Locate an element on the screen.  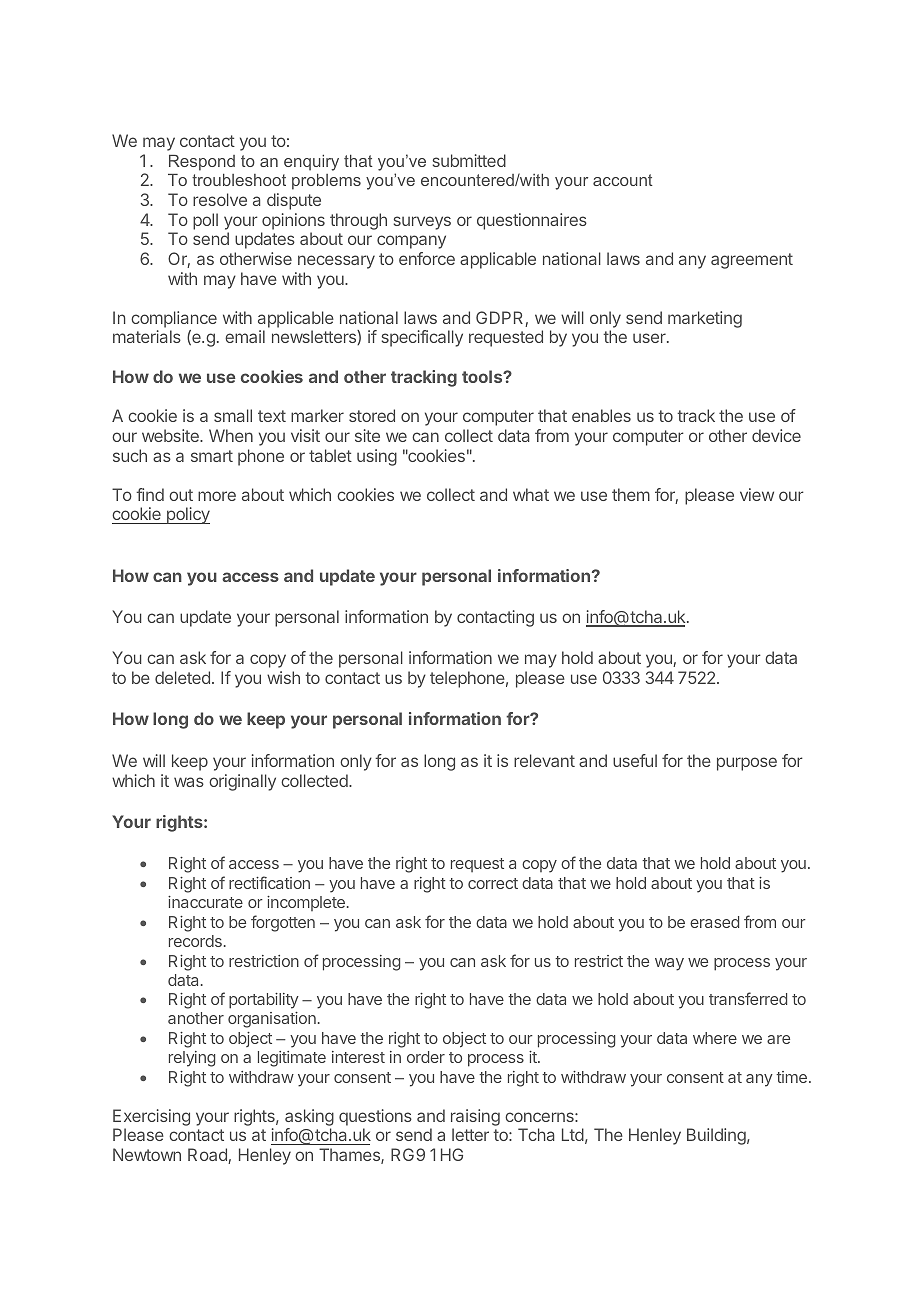
Road is located at coordinates (208, 1156).
